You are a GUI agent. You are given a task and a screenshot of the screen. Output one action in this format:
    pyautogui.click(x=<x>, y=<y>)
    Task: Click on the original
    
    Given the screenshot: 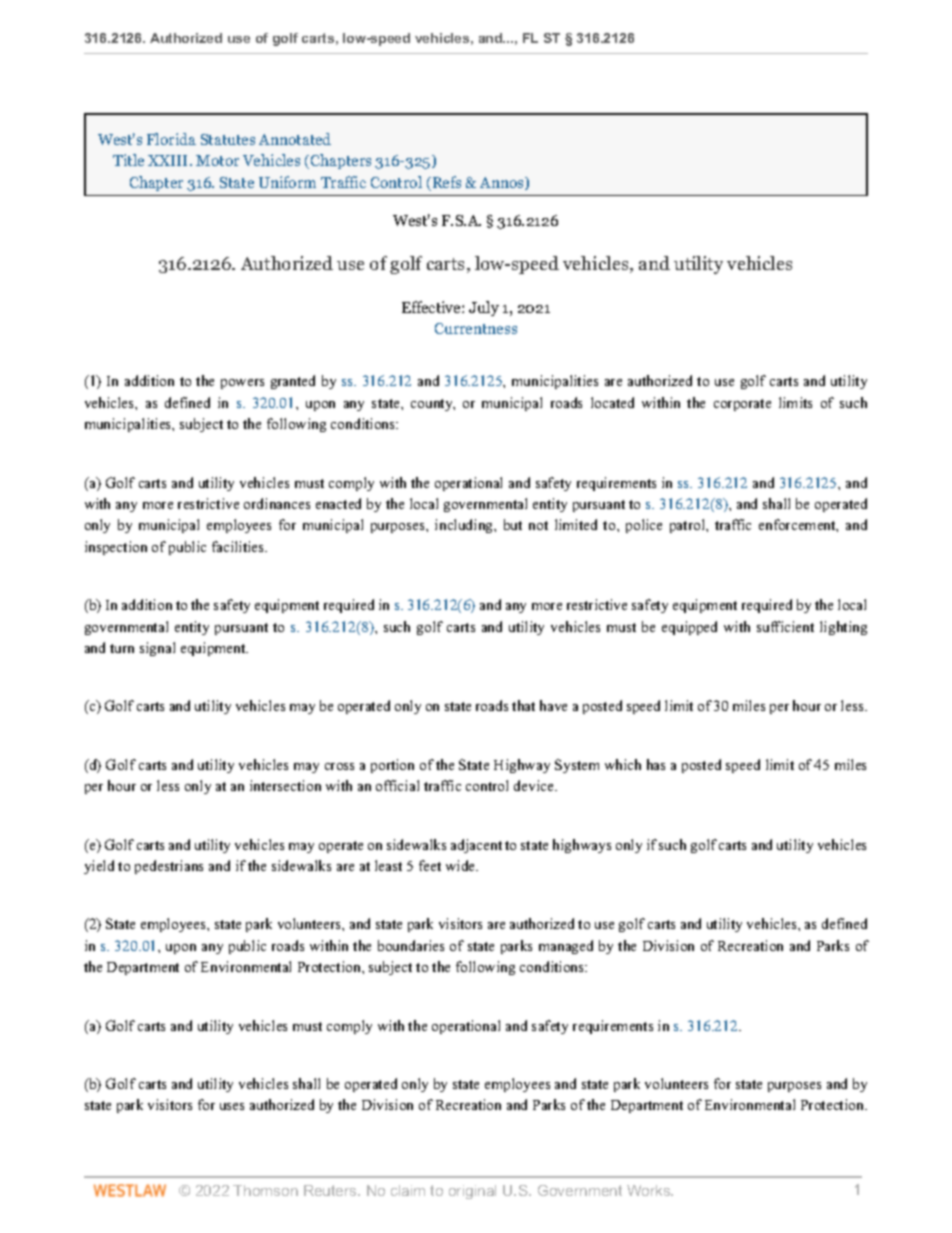 What is the action you would take?
    pyautogui.click(x=472, y=1192)
